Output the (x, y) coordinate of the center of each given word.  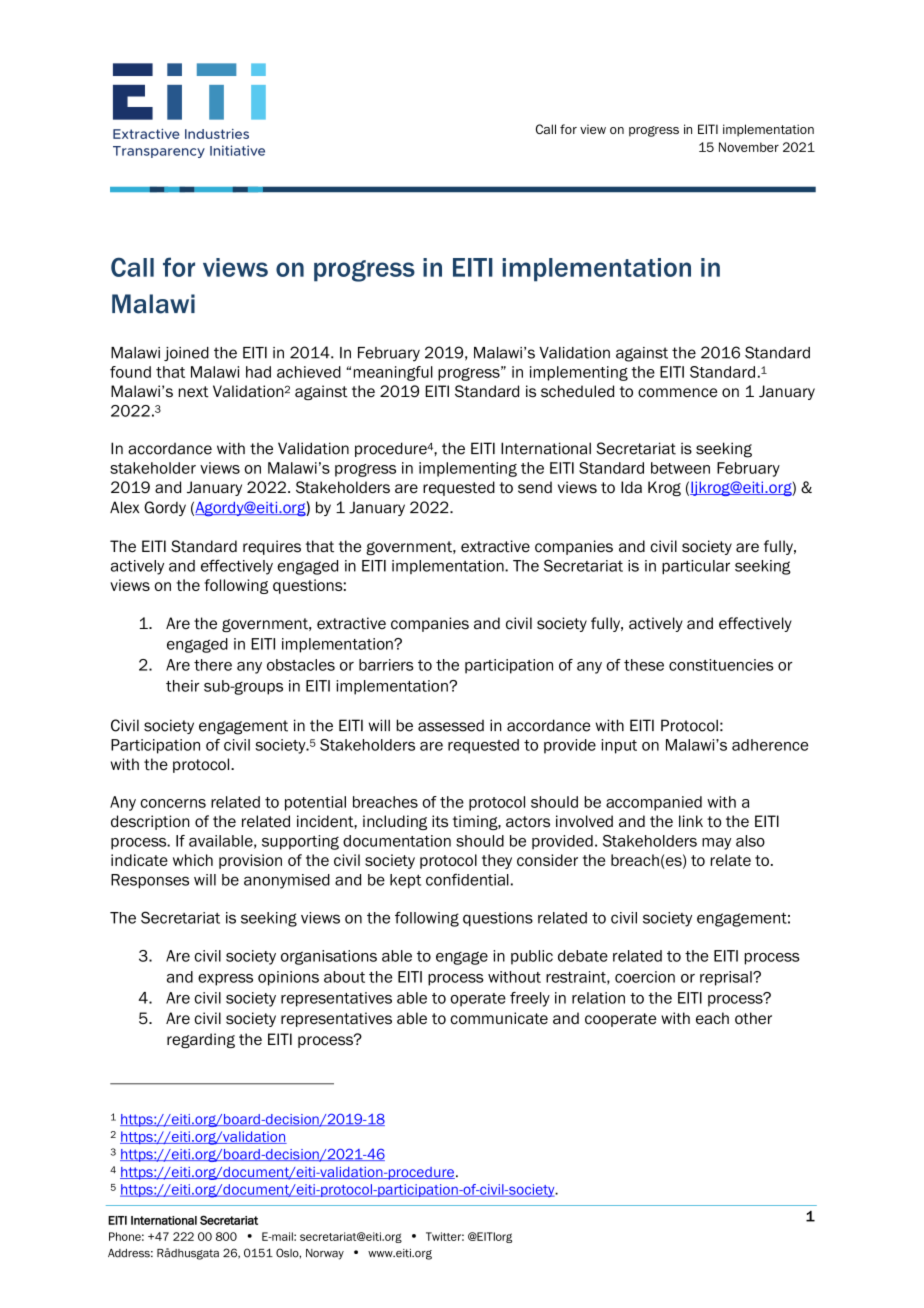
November (749, 147)
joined (186, 354)
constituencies (721, 665)
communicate (499, 1018)
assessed (451, 726)
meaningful (393, 373)
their (183, 686)
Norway (325, 1254)
